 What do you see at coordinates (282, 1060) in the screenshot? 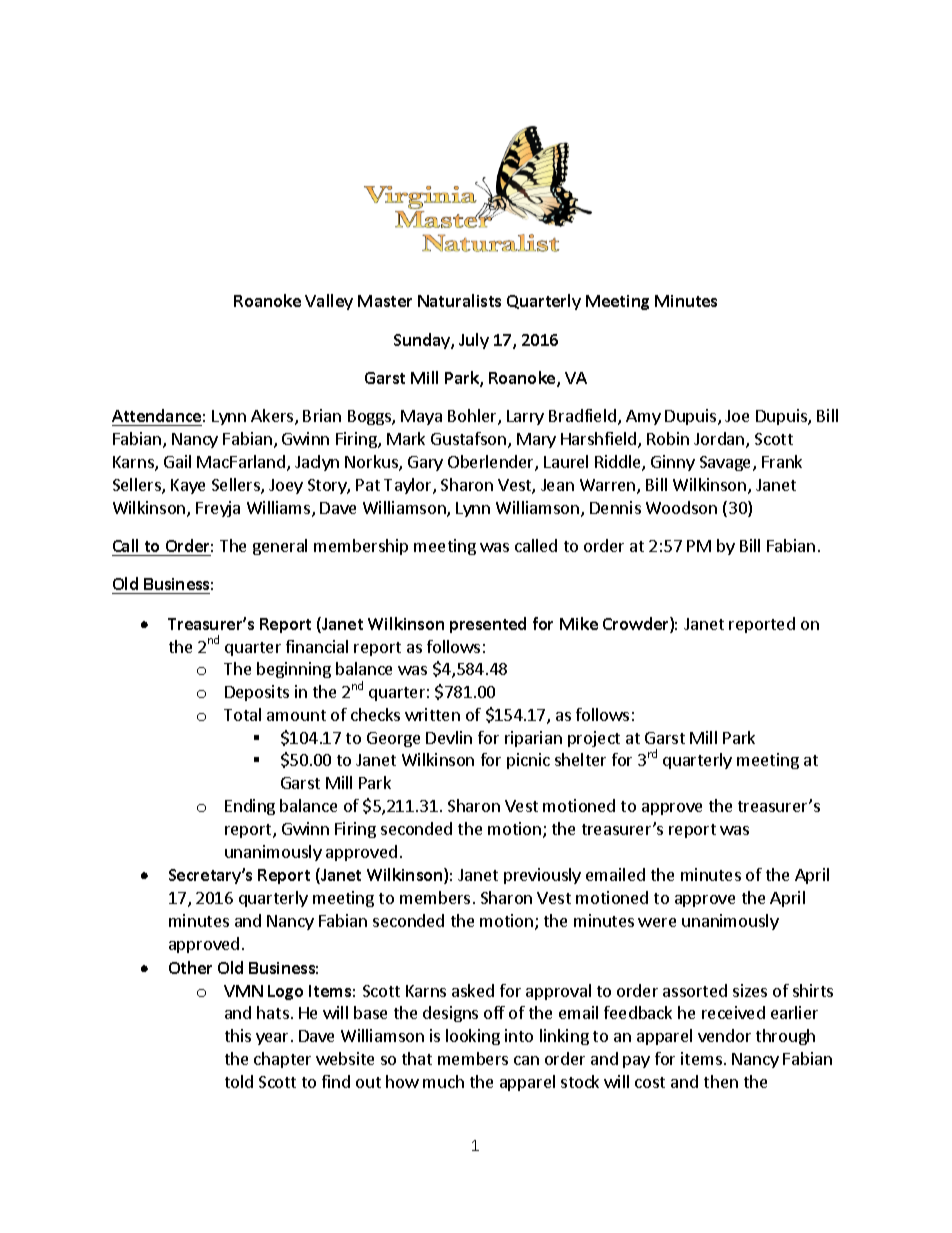
I see `chapter` at bounding box center [282, 1060].
